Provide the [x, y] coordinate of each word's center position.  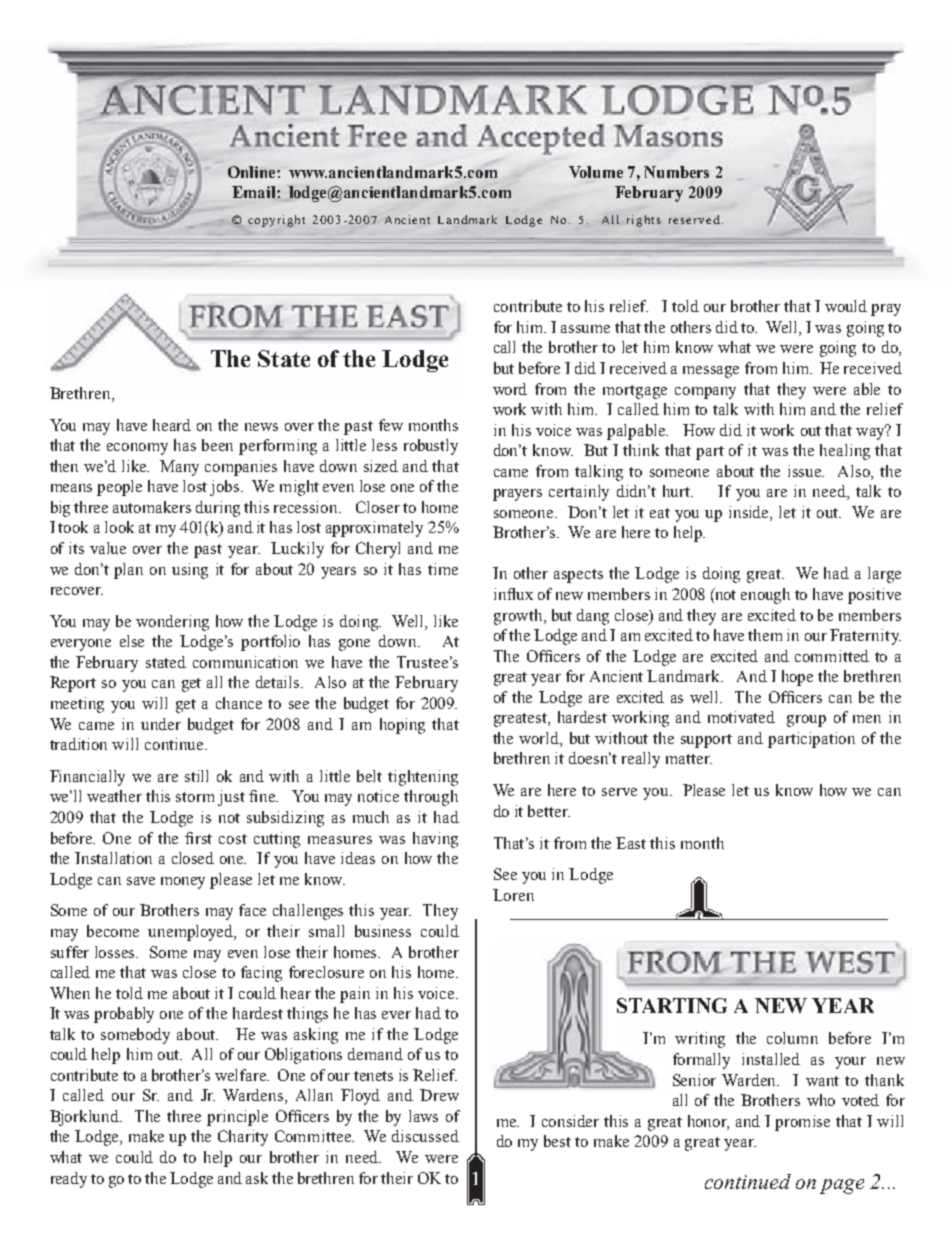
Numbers [676, 172]
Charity [243, 1138]
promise [802, 1123]
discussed [425, 1136]
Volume [596, 172]
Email [255, 192]
